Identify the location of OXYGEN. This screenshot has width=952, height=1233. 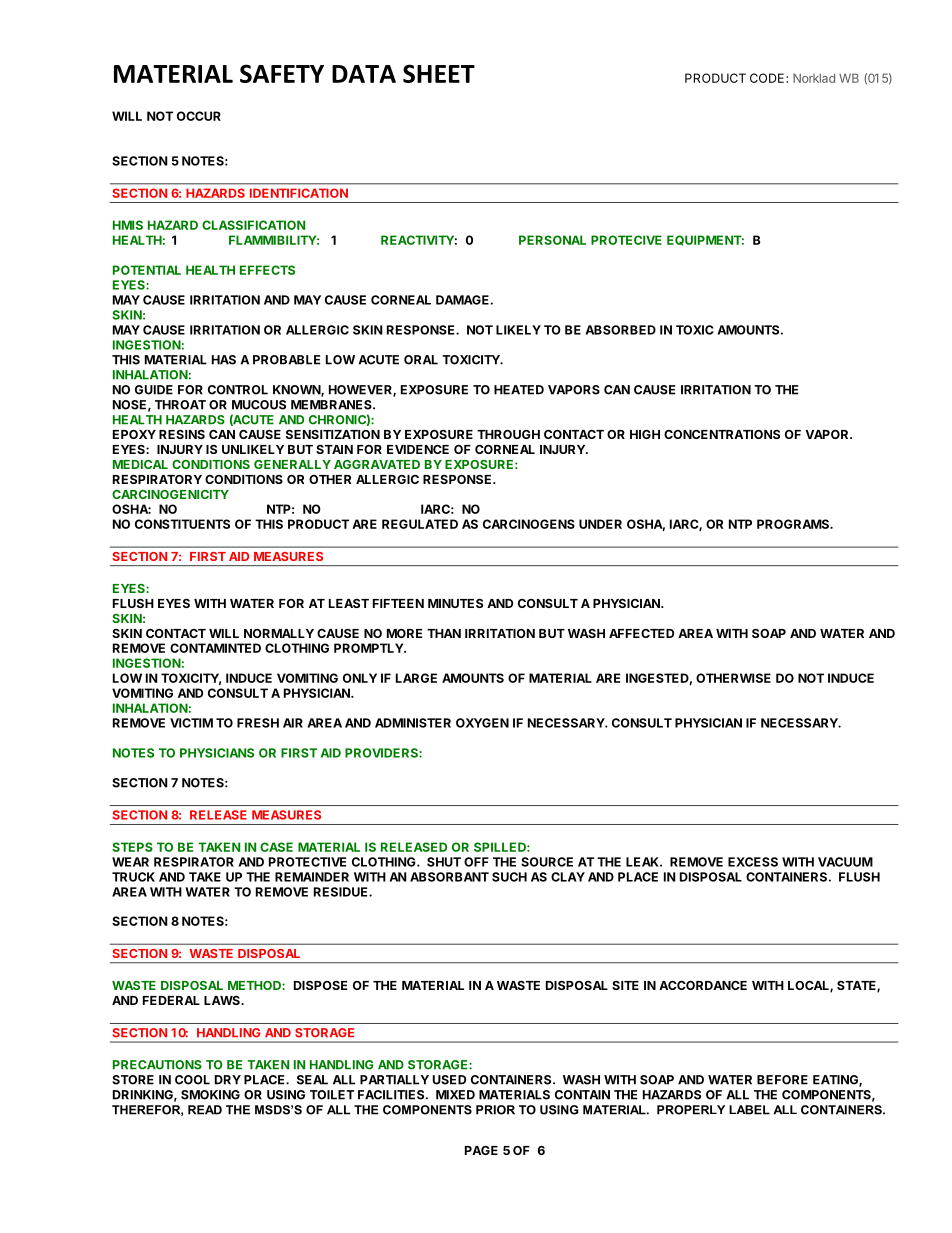
(482, 723).
